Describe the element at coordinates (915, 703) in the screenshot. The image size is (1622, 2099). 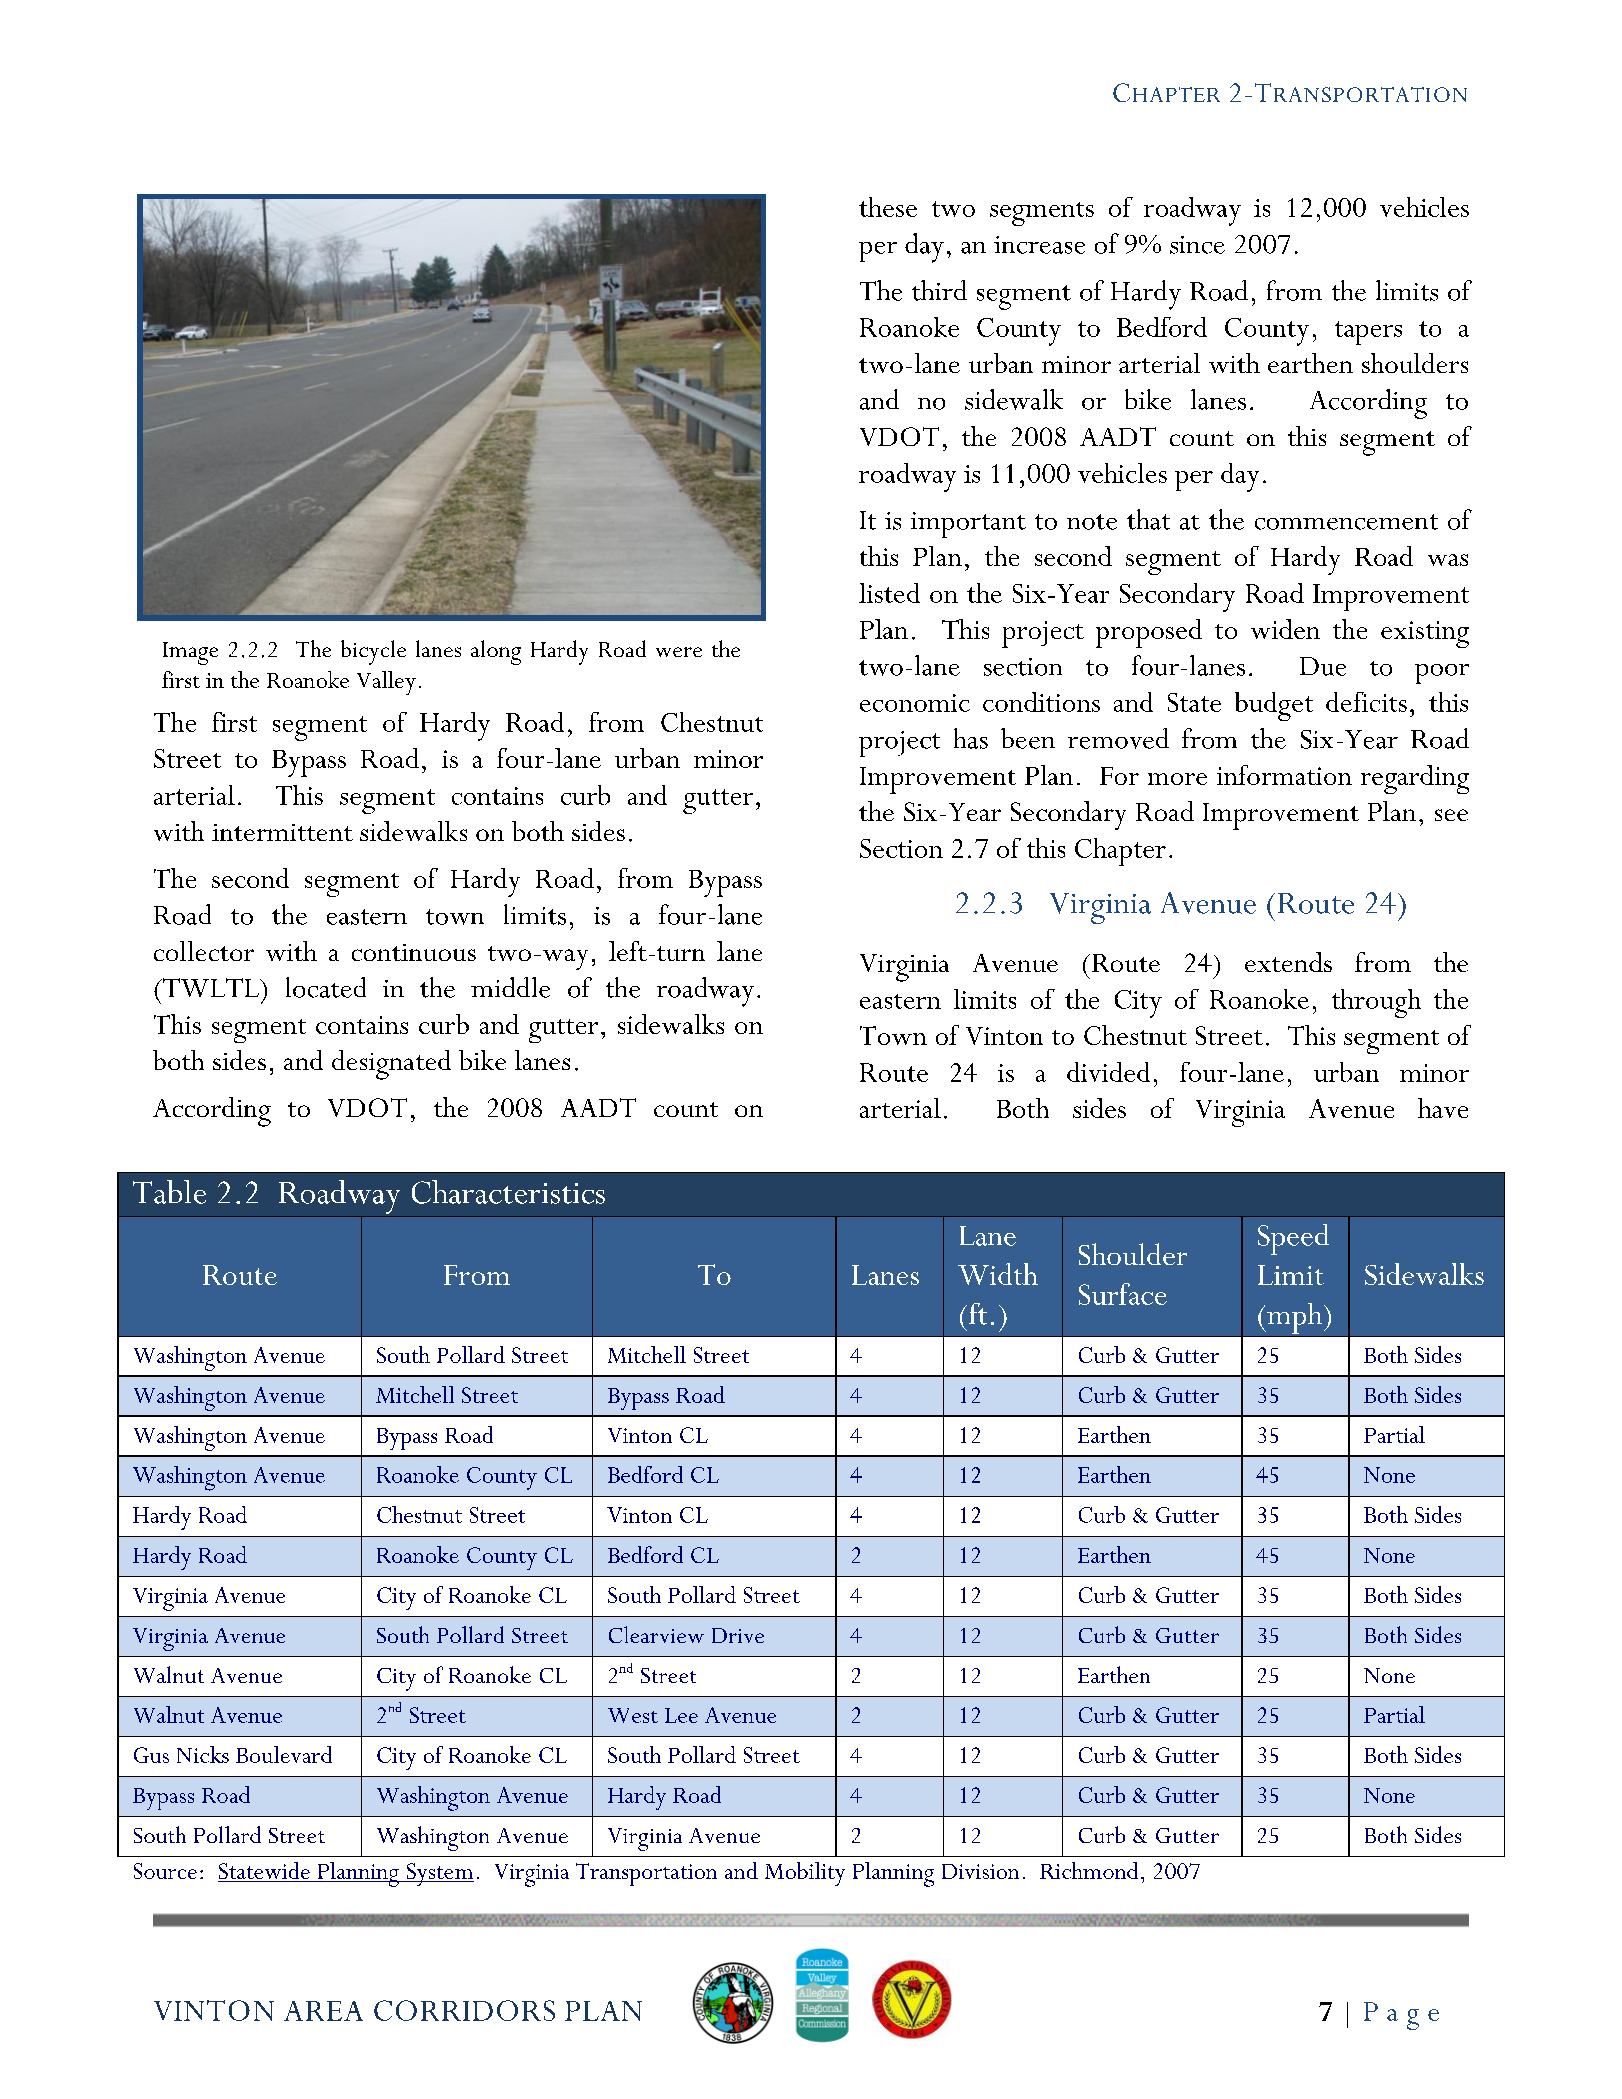
I see `economic` at that location.
